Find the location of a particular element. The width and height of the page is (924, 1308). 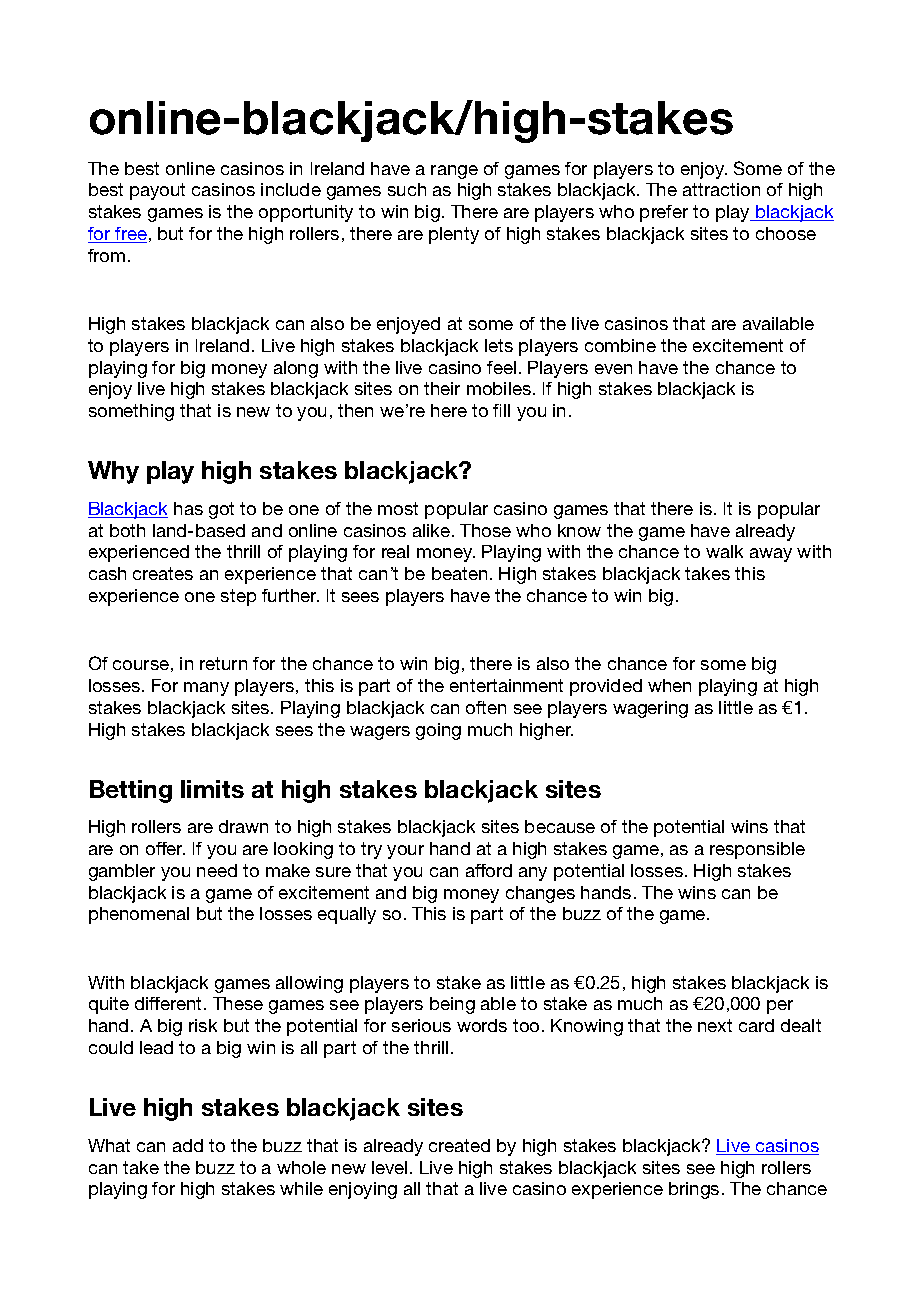

many is located at coordinates (206, 689).
